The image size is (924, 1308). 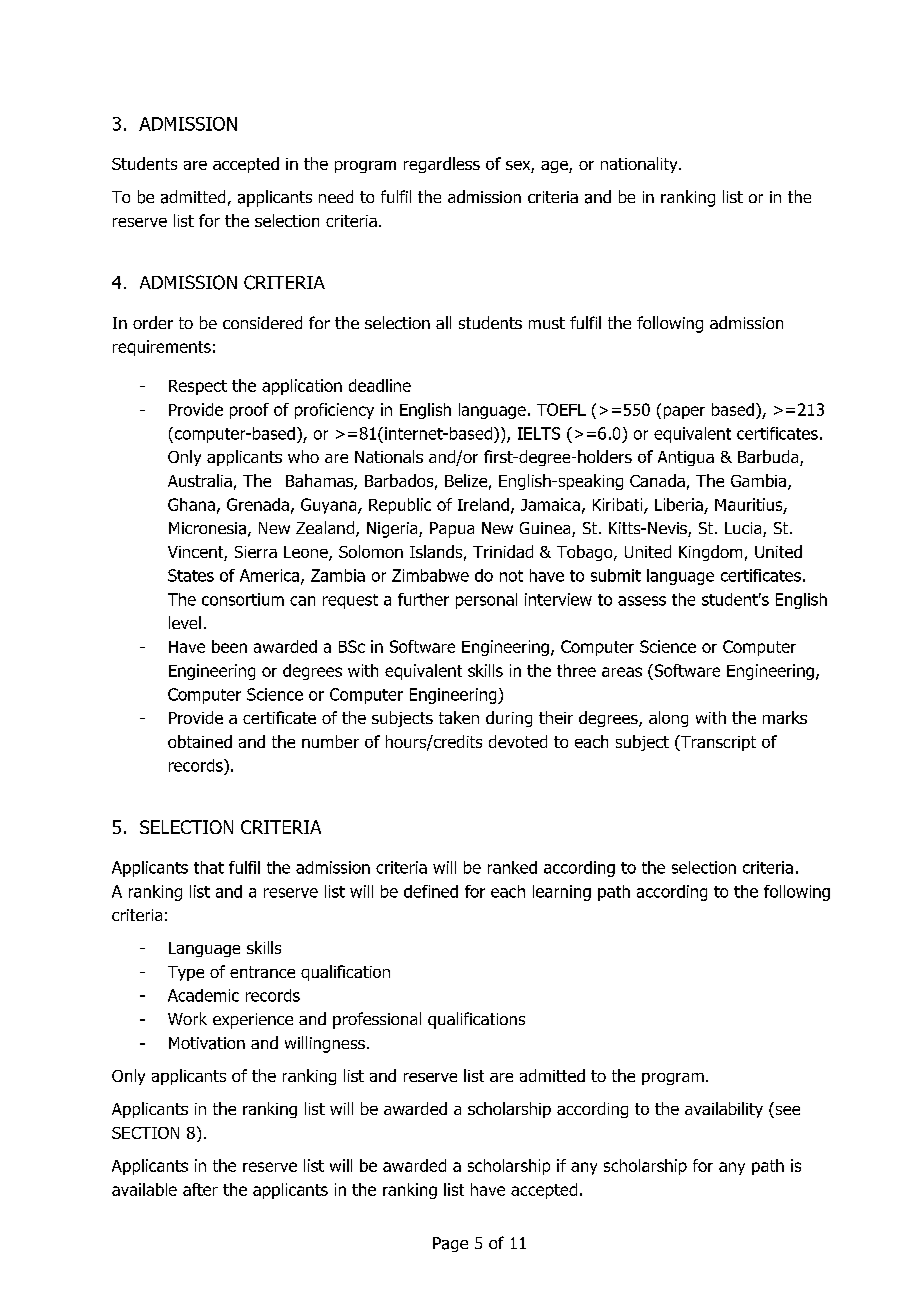 What do you see at coordinates (207, 528) in the screenshot?
I see `Micronesia` at bounding box center [207, 528].
